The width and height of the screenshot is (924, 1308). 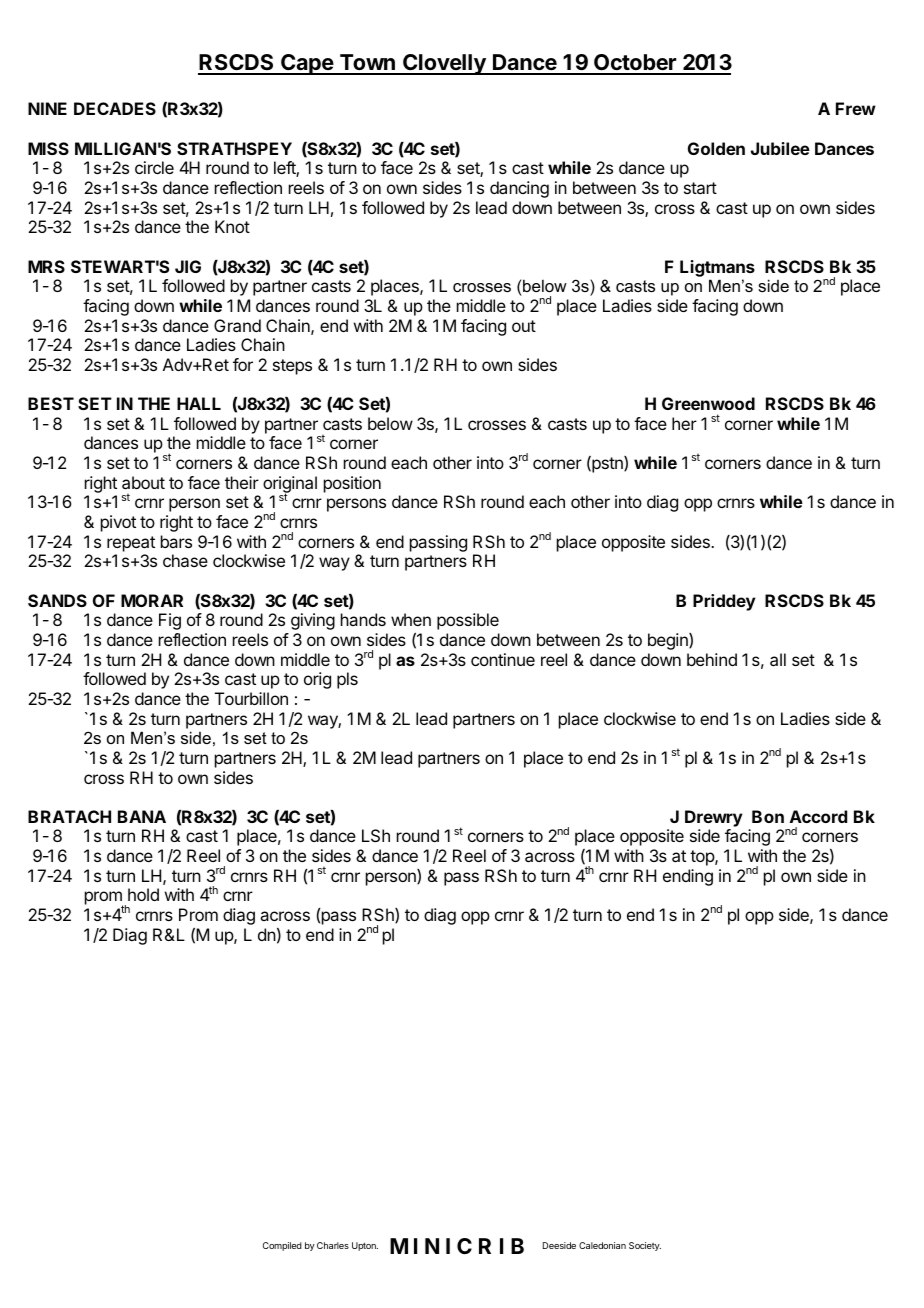 What do you see at coordinates (282, 1246) in the screenshot?
I see `Compiled` at bounding box center [282, 1246].
